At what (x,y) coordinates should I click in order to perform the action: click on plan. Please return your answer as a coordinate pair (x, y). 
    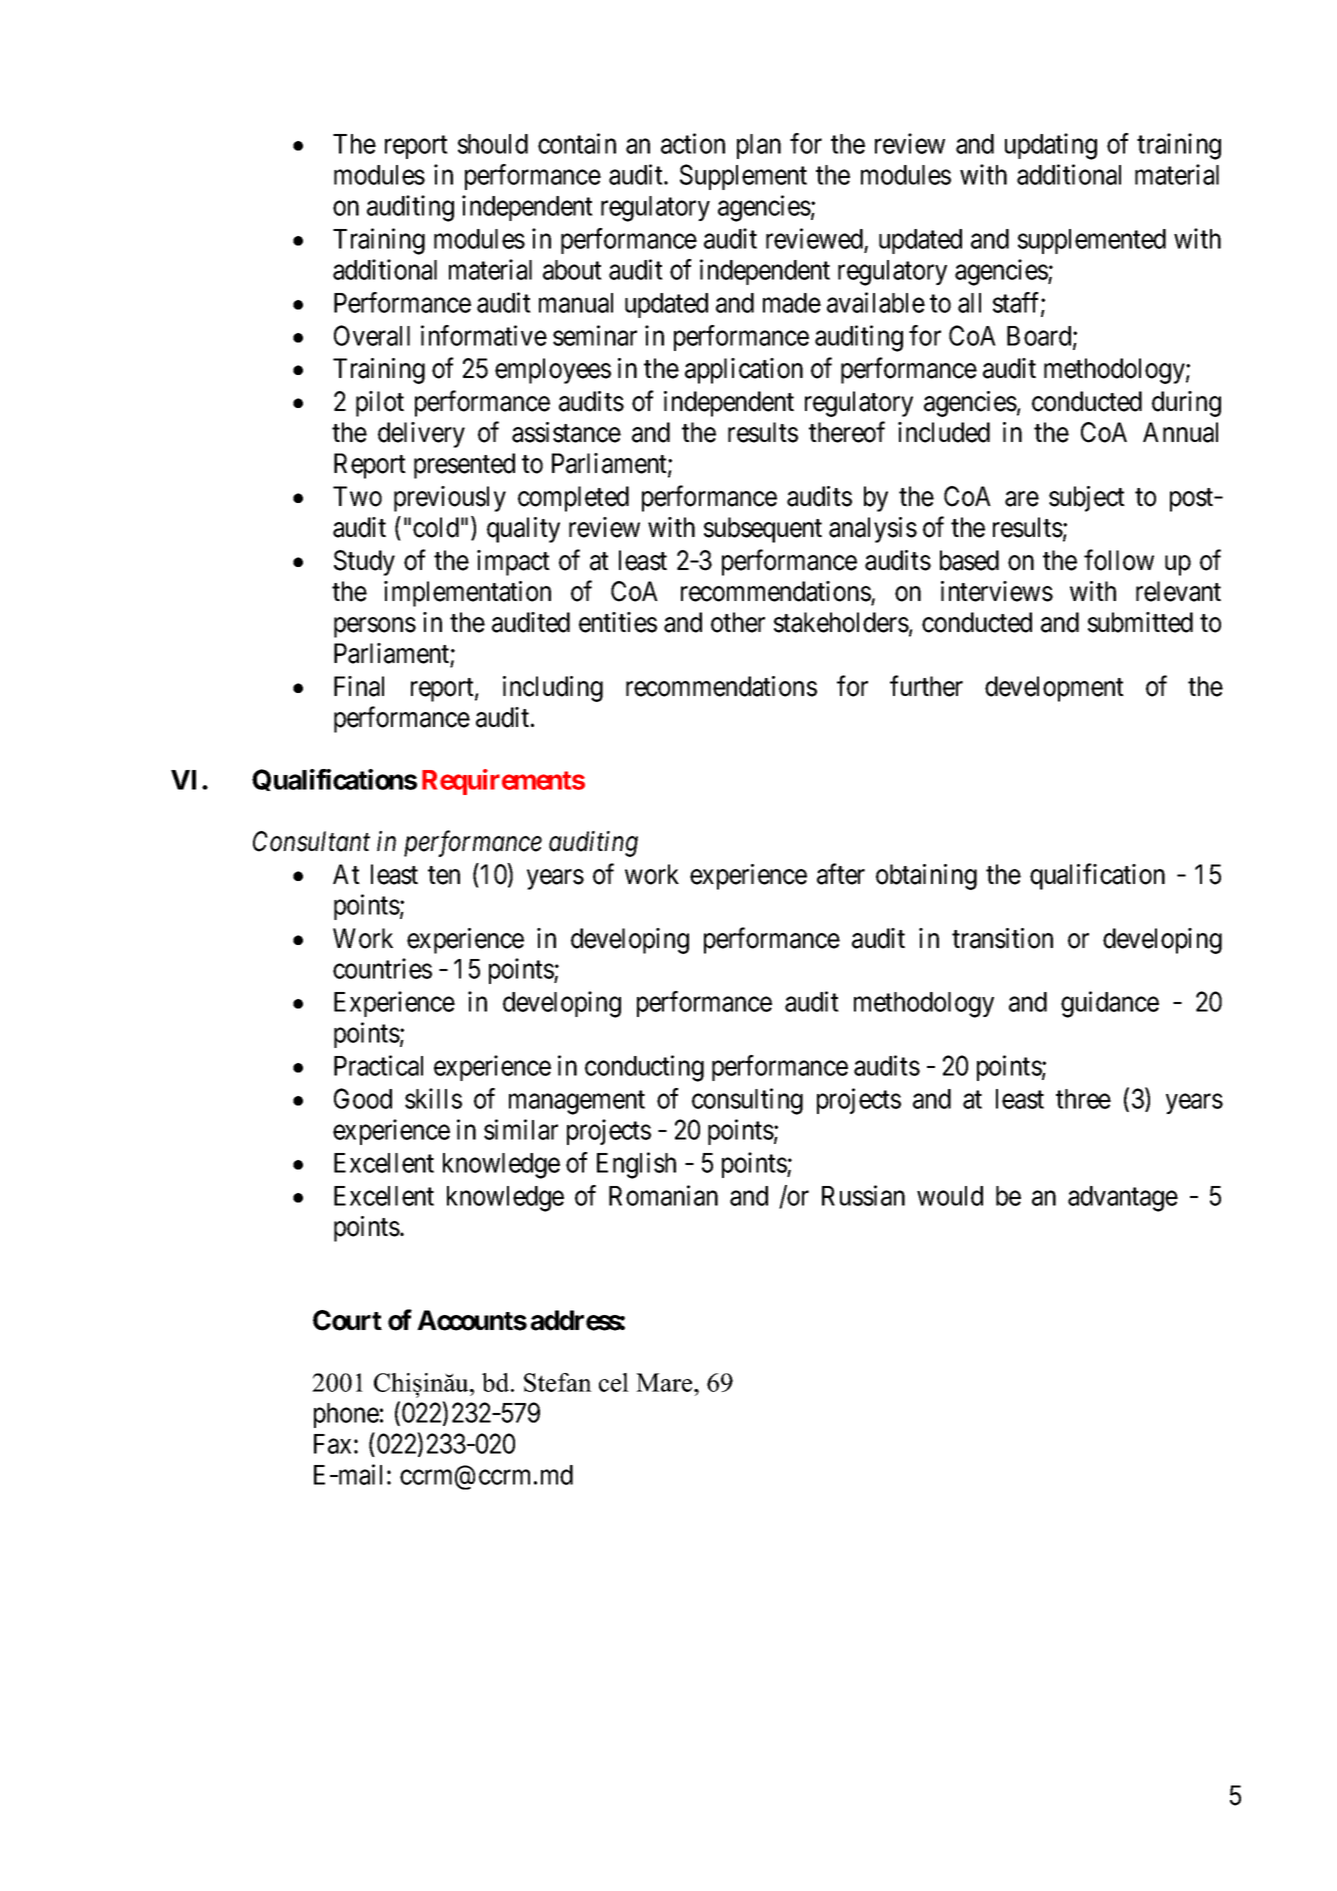
    Looking at the image, I should click on (759, 146).
